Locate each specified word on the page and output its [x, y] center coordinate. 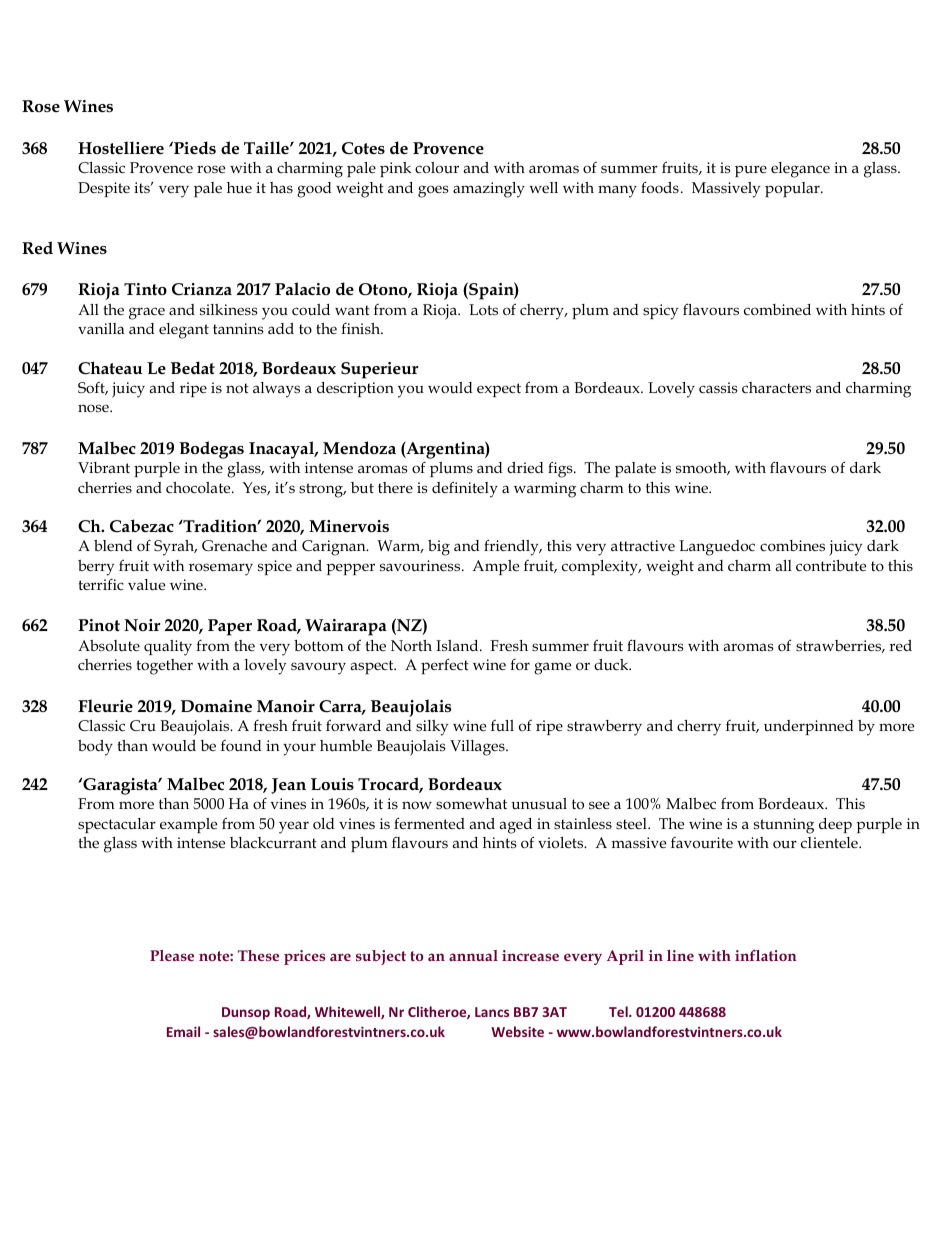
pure [751, 171]
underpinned [809, 727]
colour [437, 168]
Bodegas [211, 450]
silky [432, 728]
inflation [766, 955]
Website [517, 1031]
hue [239, 187]
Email [183, 1031]
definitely [465, 489]
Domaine [216, 706]
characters [776, 387]
